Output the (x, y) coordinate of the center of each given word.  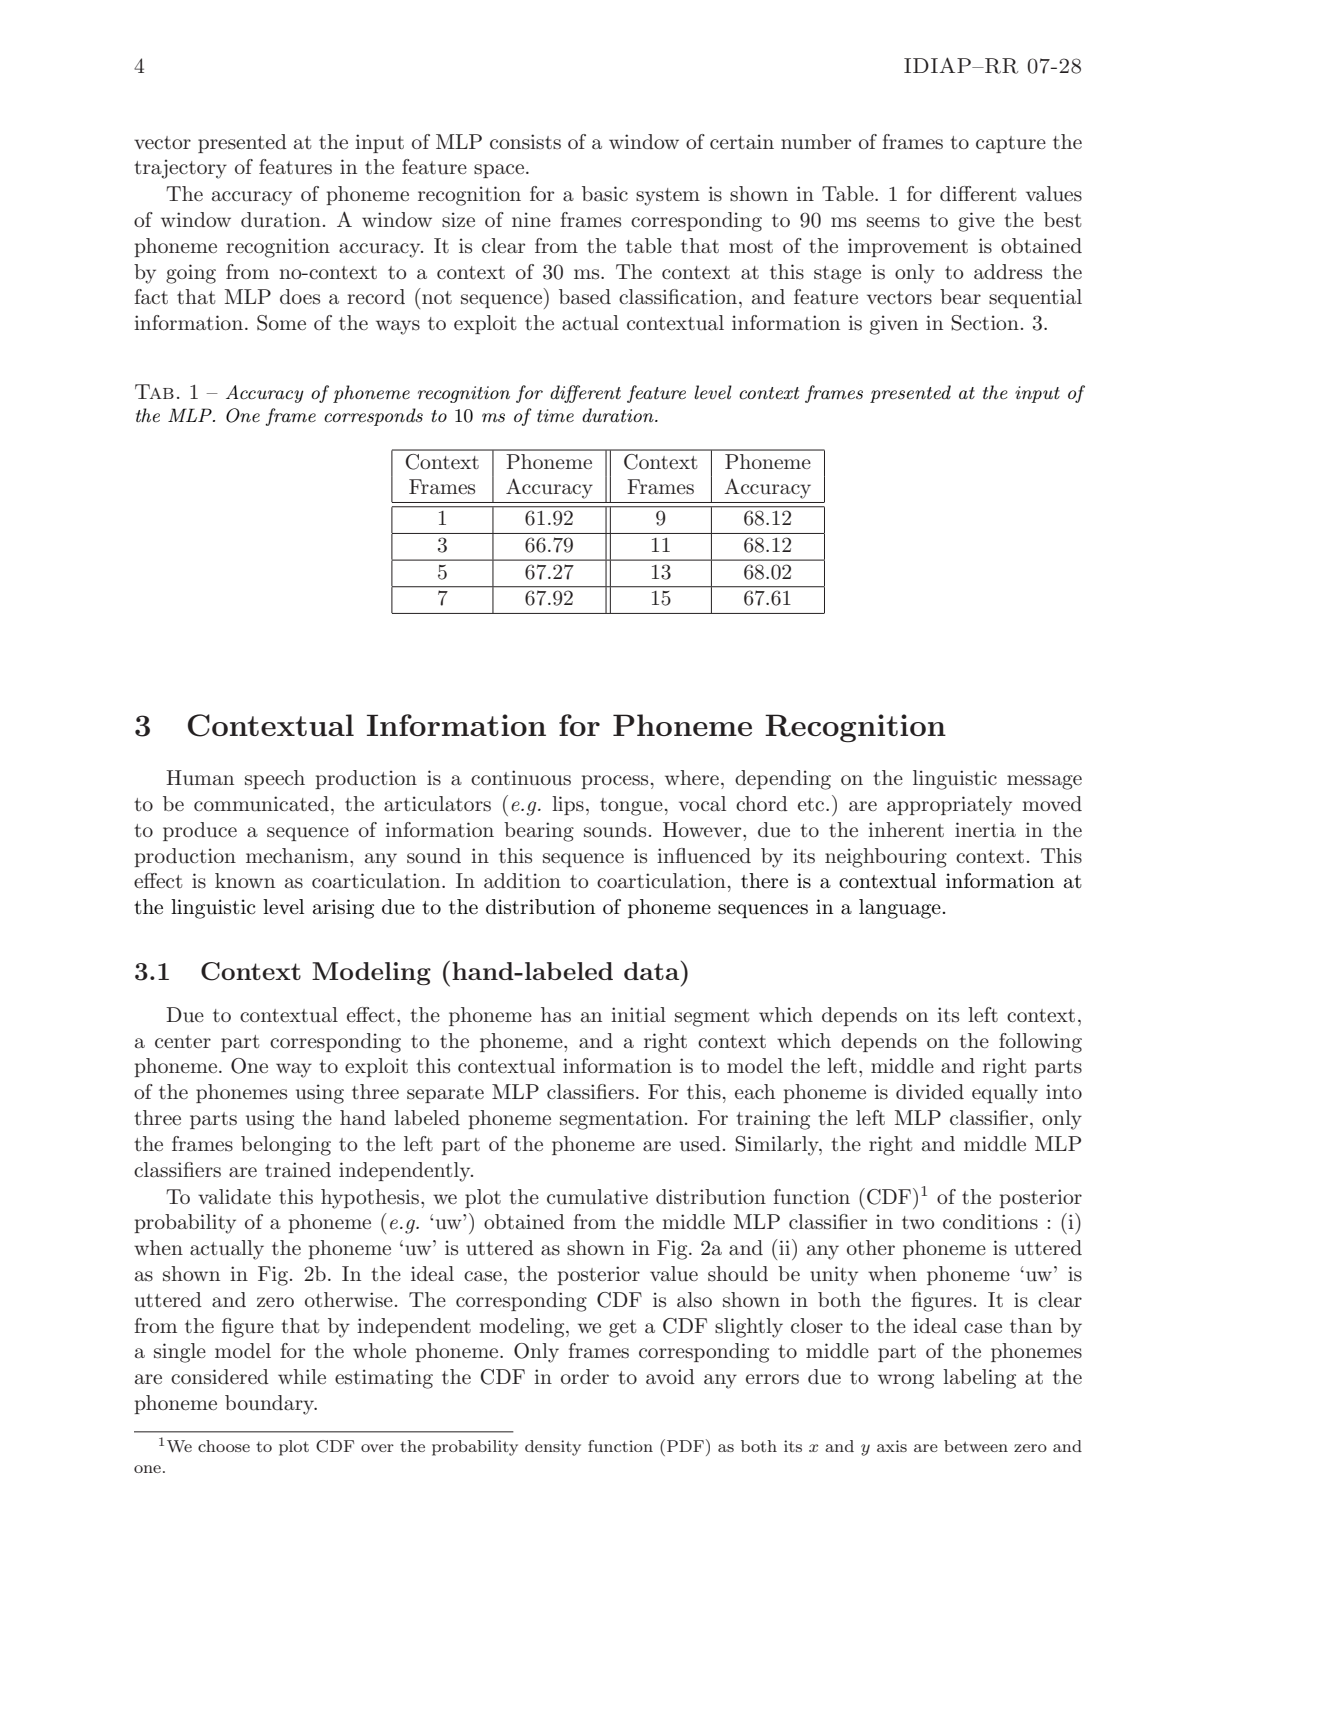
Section (985, 323)
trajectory (180, 169)
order (585, 1376)
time (555, 415)
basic (605, 194)
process (614, 782)
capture (1011, 144)
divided (930, 1091)
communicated (261, 804)
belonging (286, 1146)
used (700, 1144)
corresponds (373, 417)
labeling (979, 1379)
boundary (271, 1405)
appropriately (949, 806)
